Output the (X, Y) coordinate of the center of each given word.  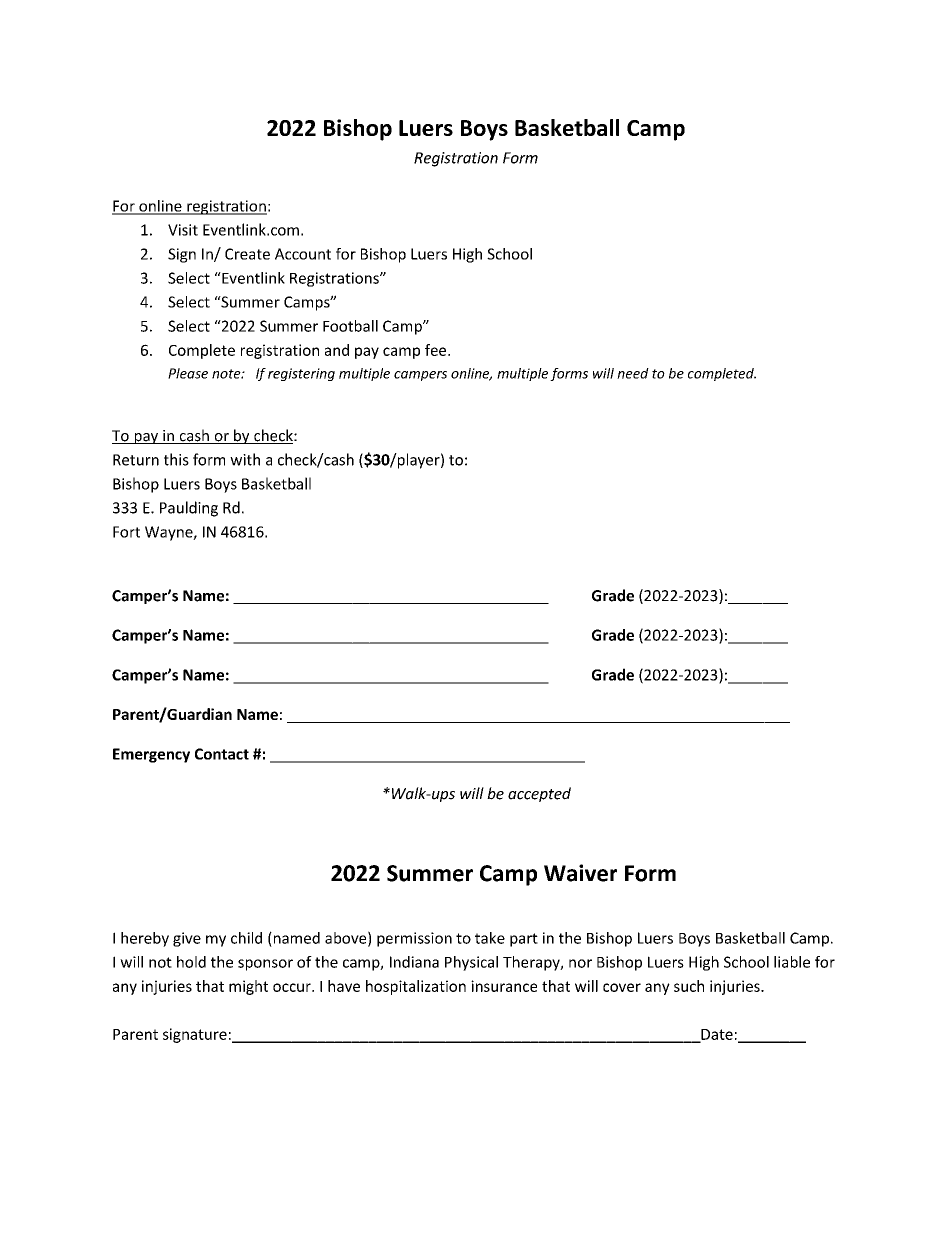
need (633, 373)
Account (303, 254)
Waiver (580, 873)
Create (247, 254)
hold (191, 962)
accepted (539, 794)
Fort (126, 532)
